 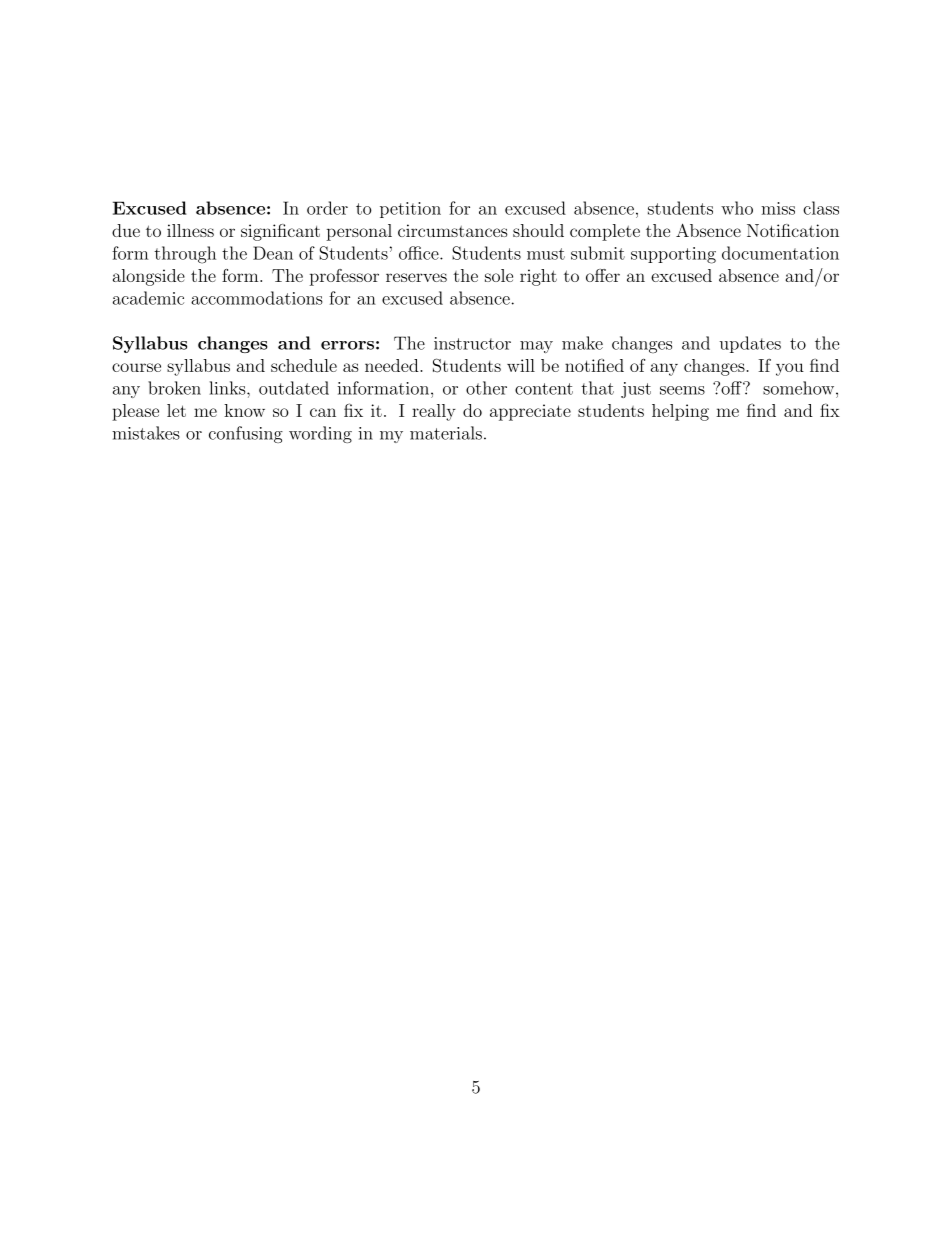 What do you see at coordinates (499, 275) in the screenshot?
I see `sole` at bounding box center [499, 275].
